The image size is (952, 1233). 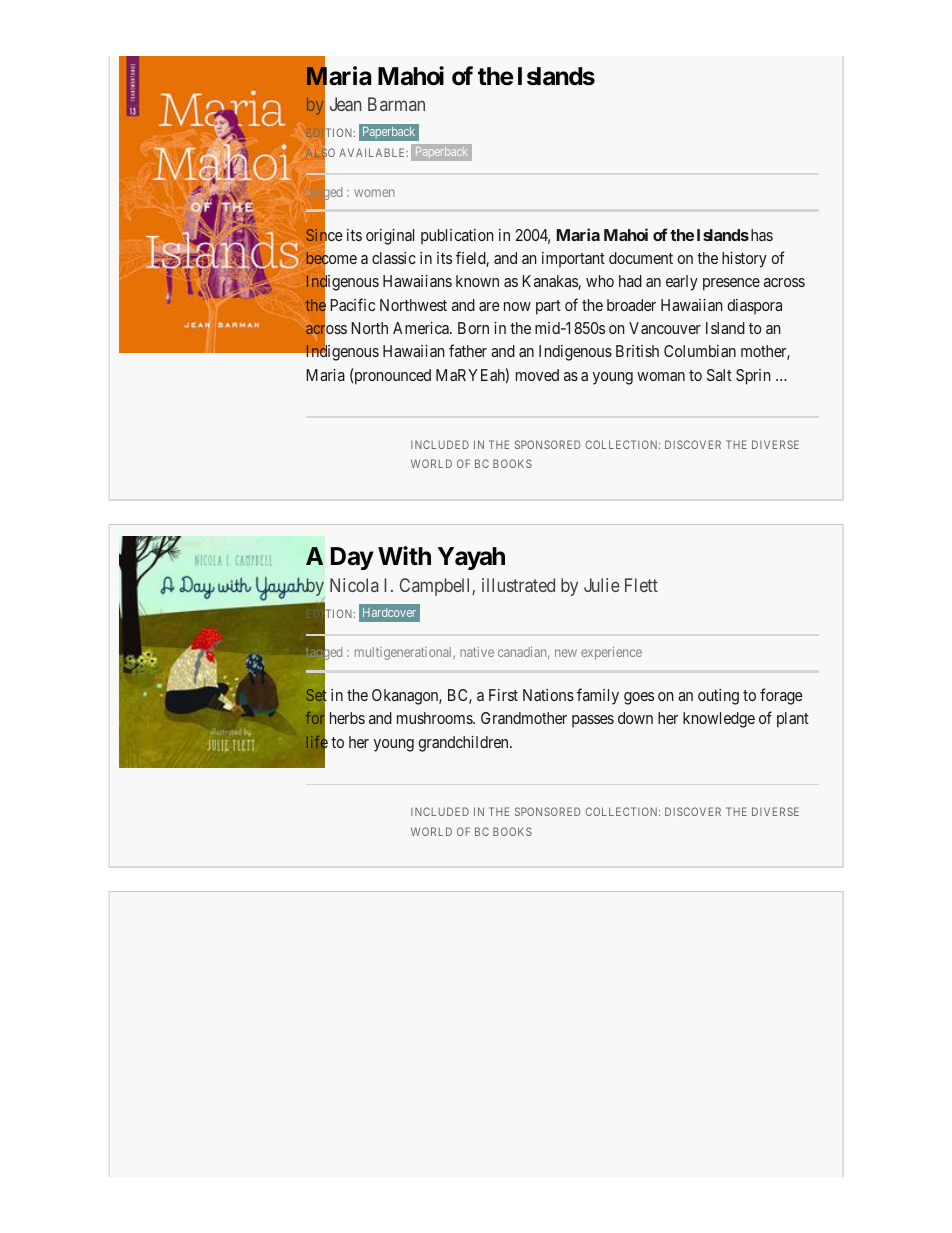 What do you see at coordinates (641, 585) in the screenshot?
I see `Flett` at bounding box center [641, 585].
